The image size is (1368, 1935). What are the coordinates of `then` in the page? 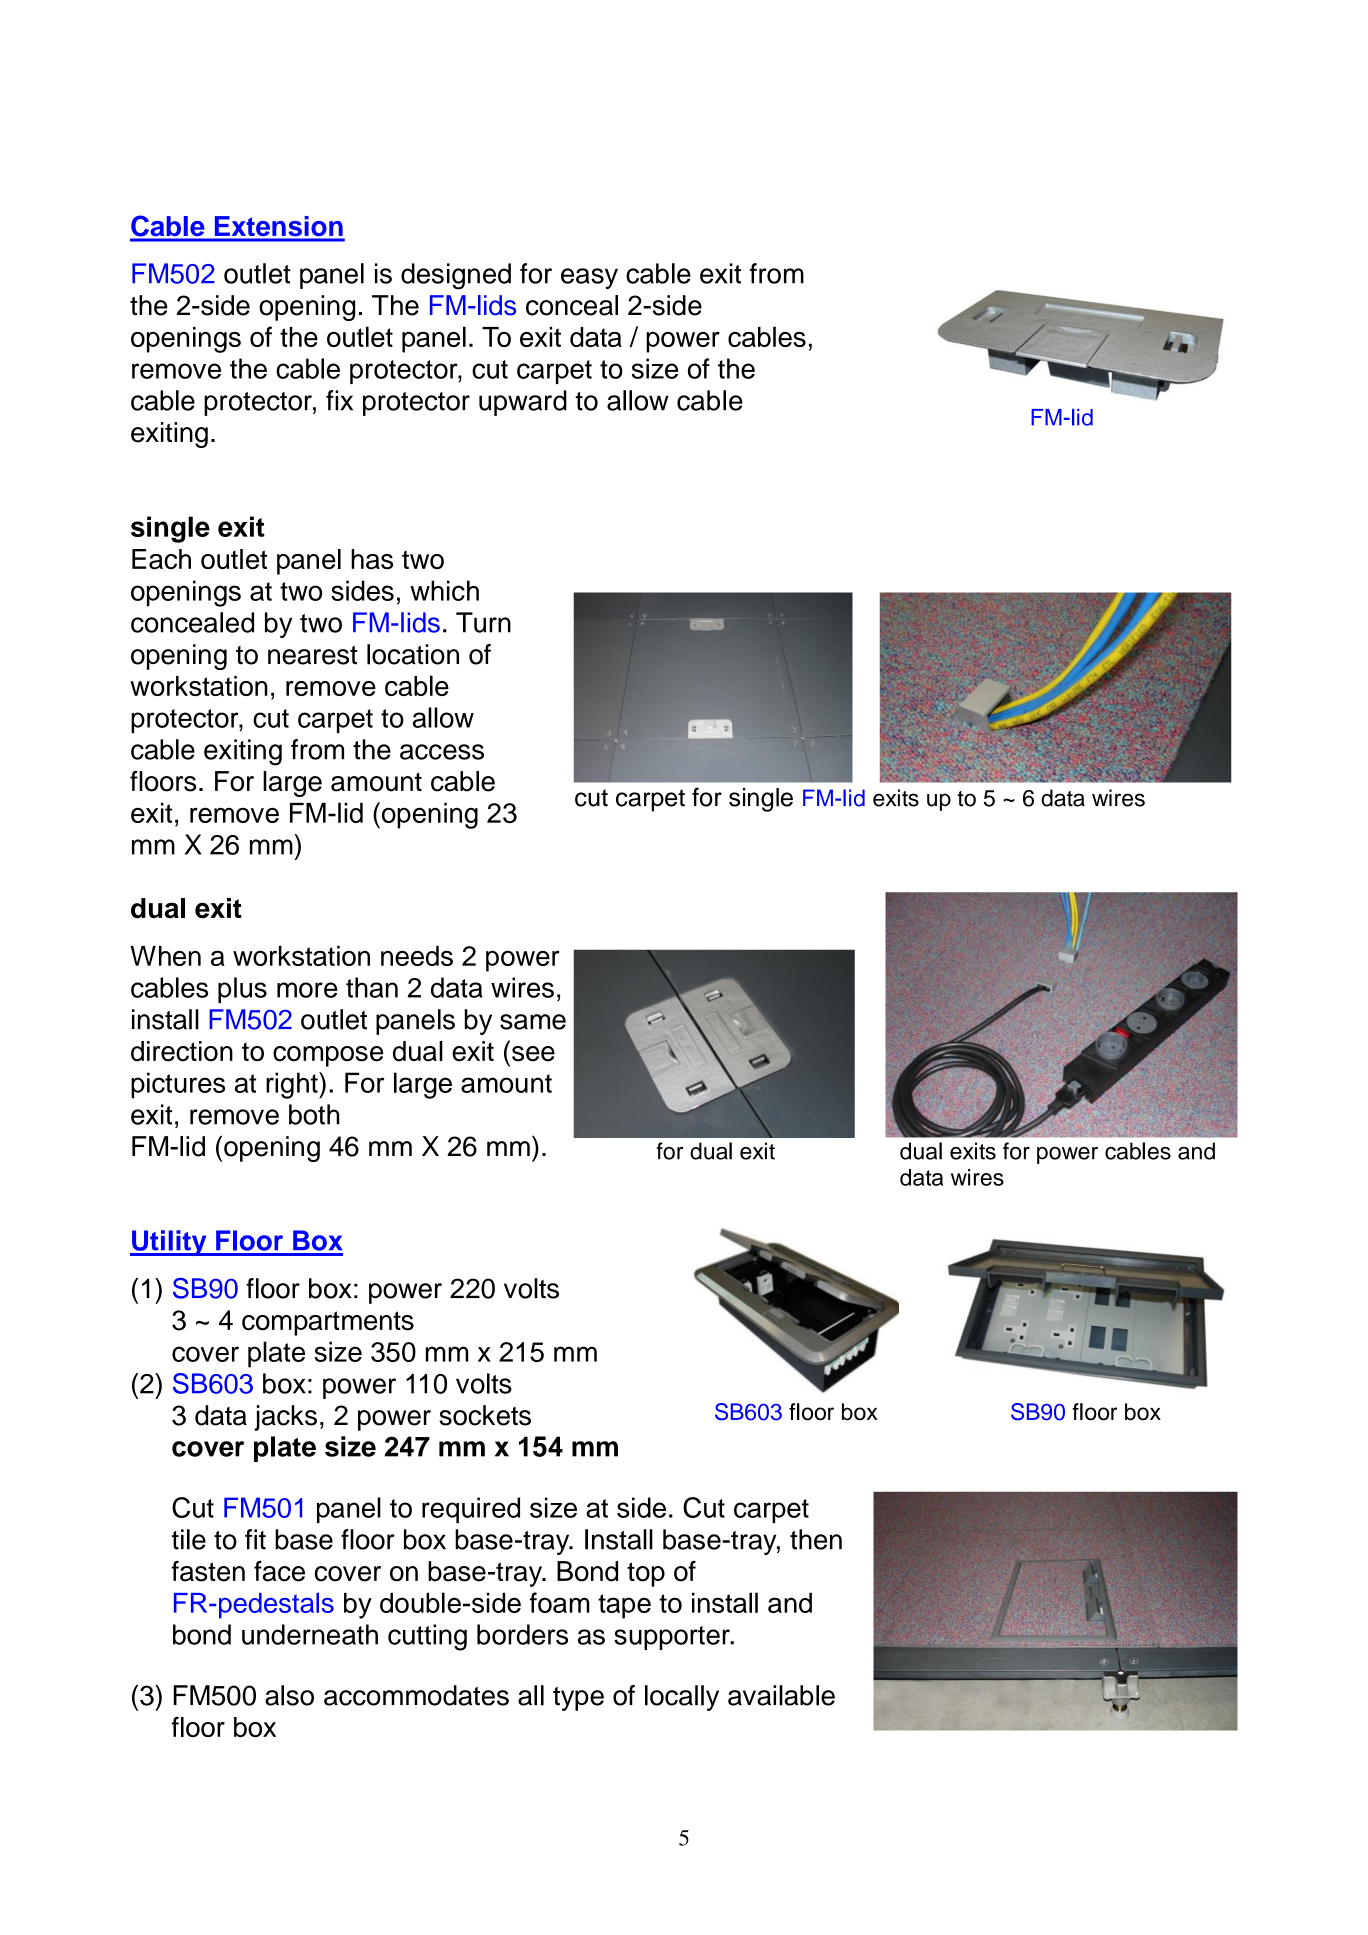 It's located at (816, 1539).
